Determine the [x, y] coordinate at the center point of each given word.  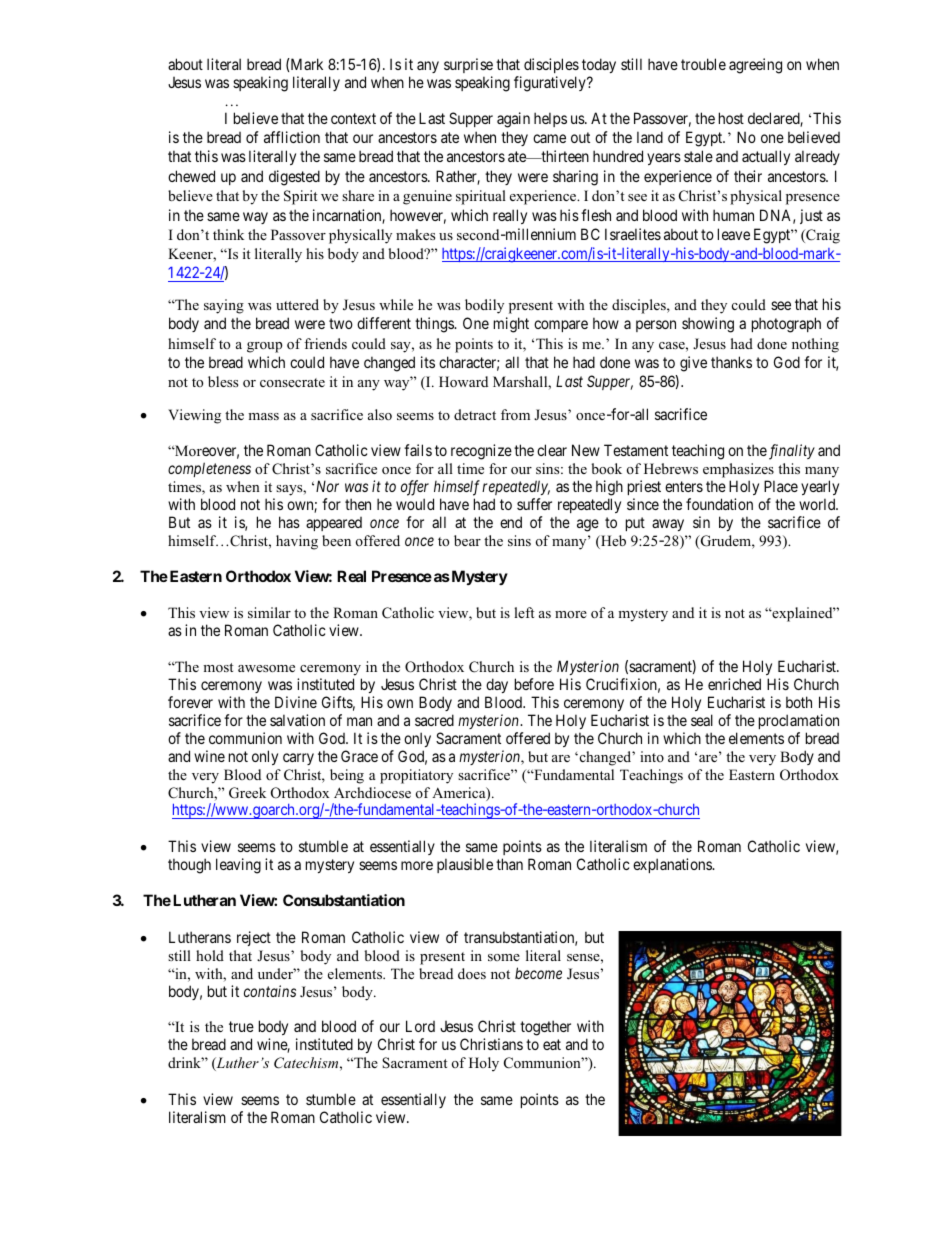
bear [467, 540]
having [297, 542]
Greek [247, 793]
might [511, 325]
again [513, 120]
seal [702, 720]
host [731, 118]
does [472, 973]
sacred [434, 720]
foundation [719, 504]
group [265, 347]
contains [270, 991]
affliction [292, 137]
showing [708, 325]
